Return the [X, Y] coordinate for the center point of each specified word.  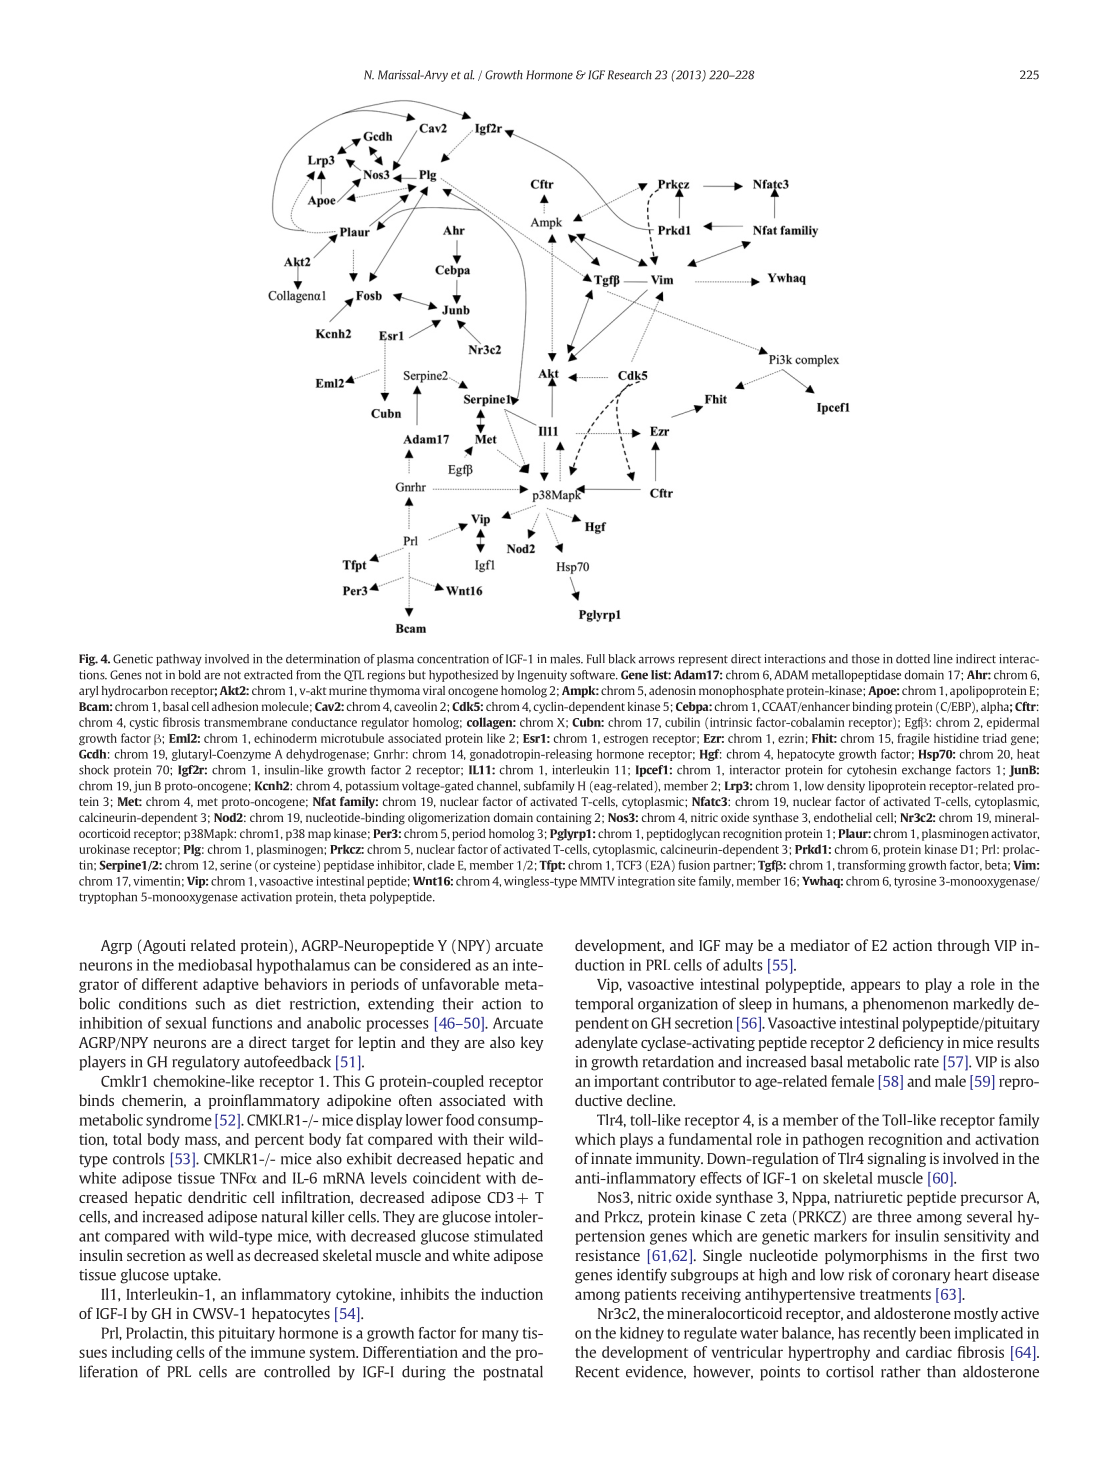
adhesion [235, 706]
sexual [186, 1023]
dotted [913, 659]
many [500, 1336]
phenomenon [905, 1005]
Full [596, 659]
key [532, 1043]
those [866, 659]
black [621, 659]
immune [278, 1352]
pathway [179, 660]
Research [630, 75]
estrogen [626, 740]
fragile [913, 739]
